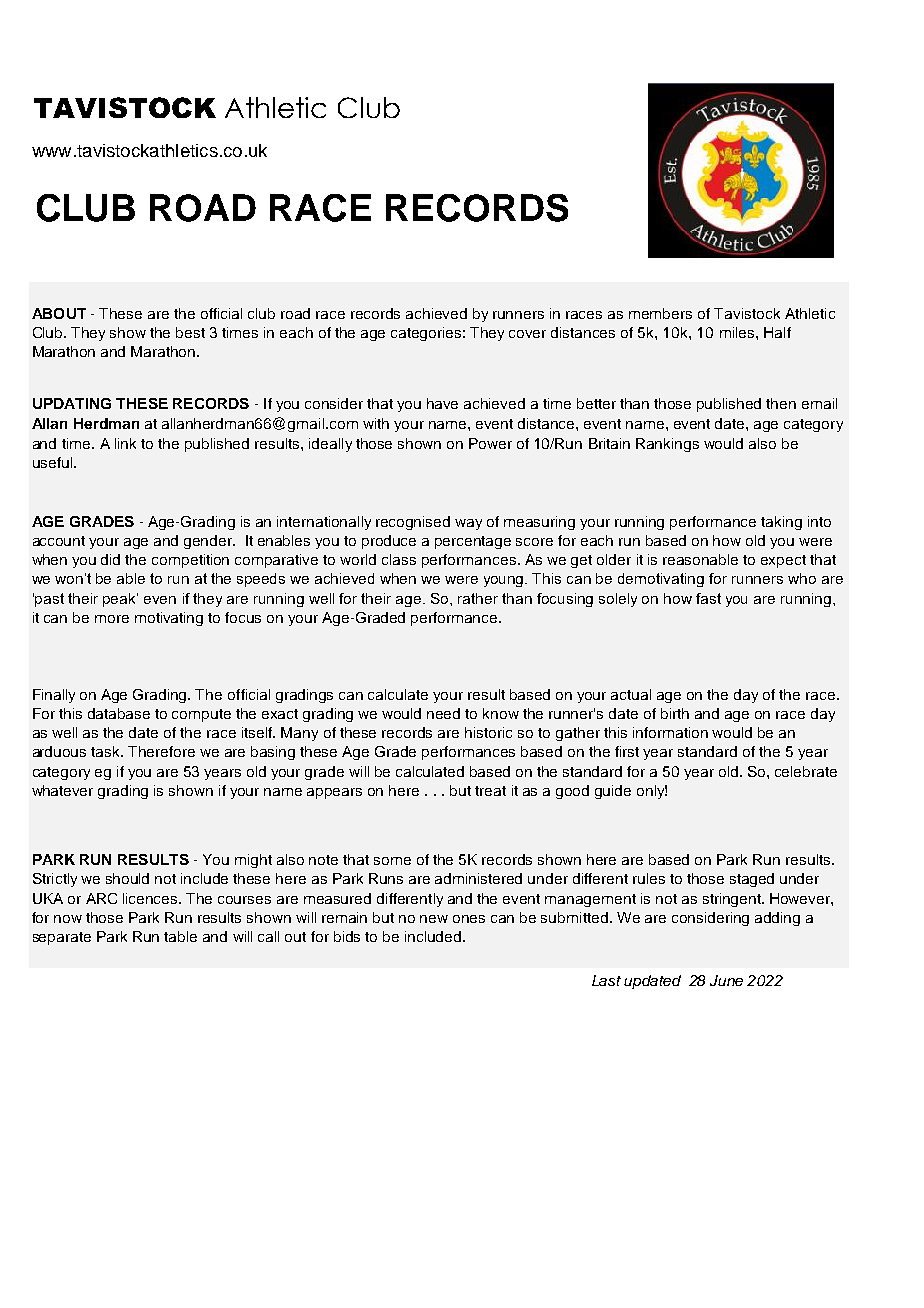 The width and height of the image is (924, 1308). What do you see at coordinates (527, 334) in the image?
I see `cover` at bounding box center [527, 334].
